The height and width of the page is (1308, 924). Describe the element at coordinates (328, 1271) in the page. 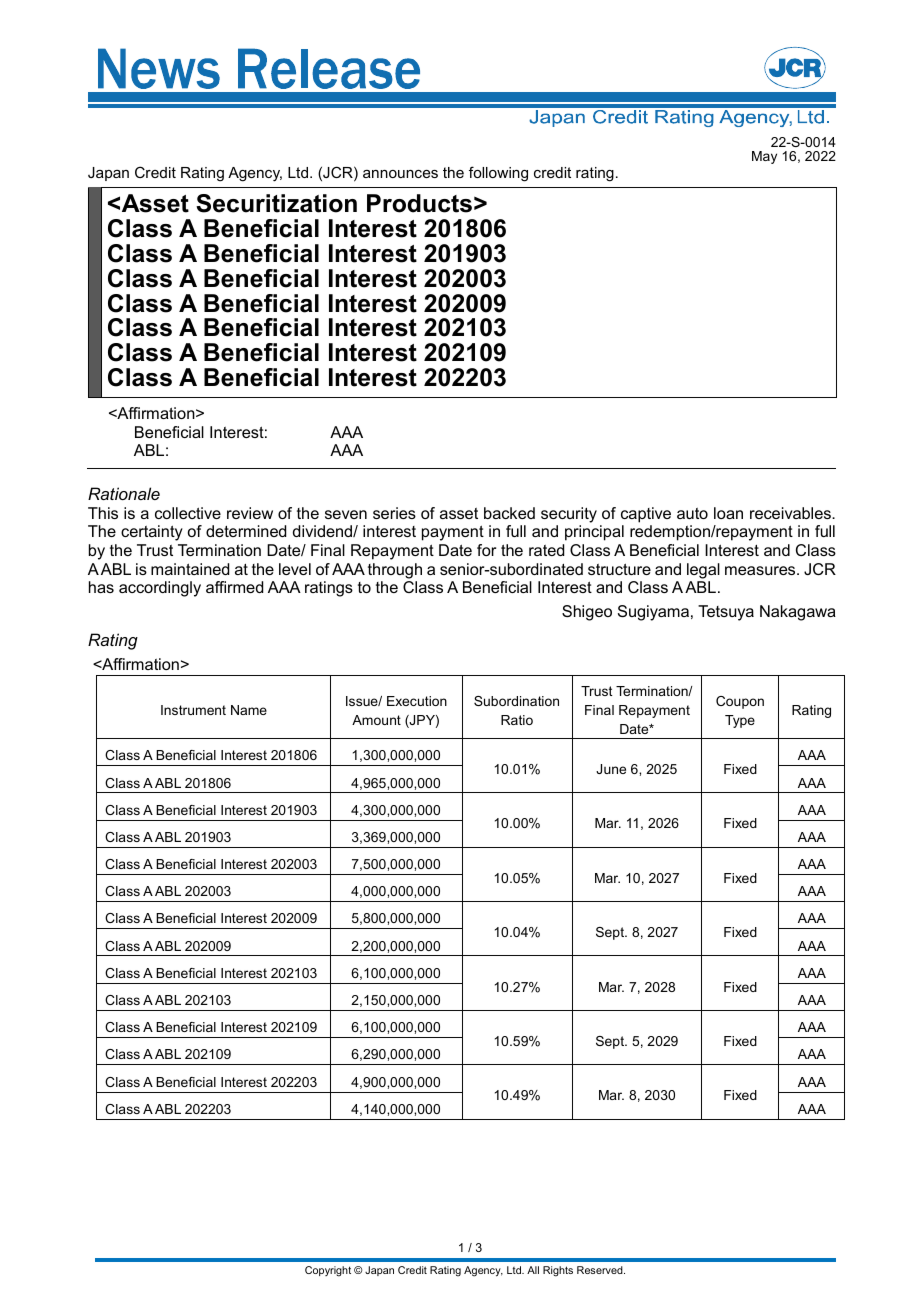

I see `Copyright` at that location.
